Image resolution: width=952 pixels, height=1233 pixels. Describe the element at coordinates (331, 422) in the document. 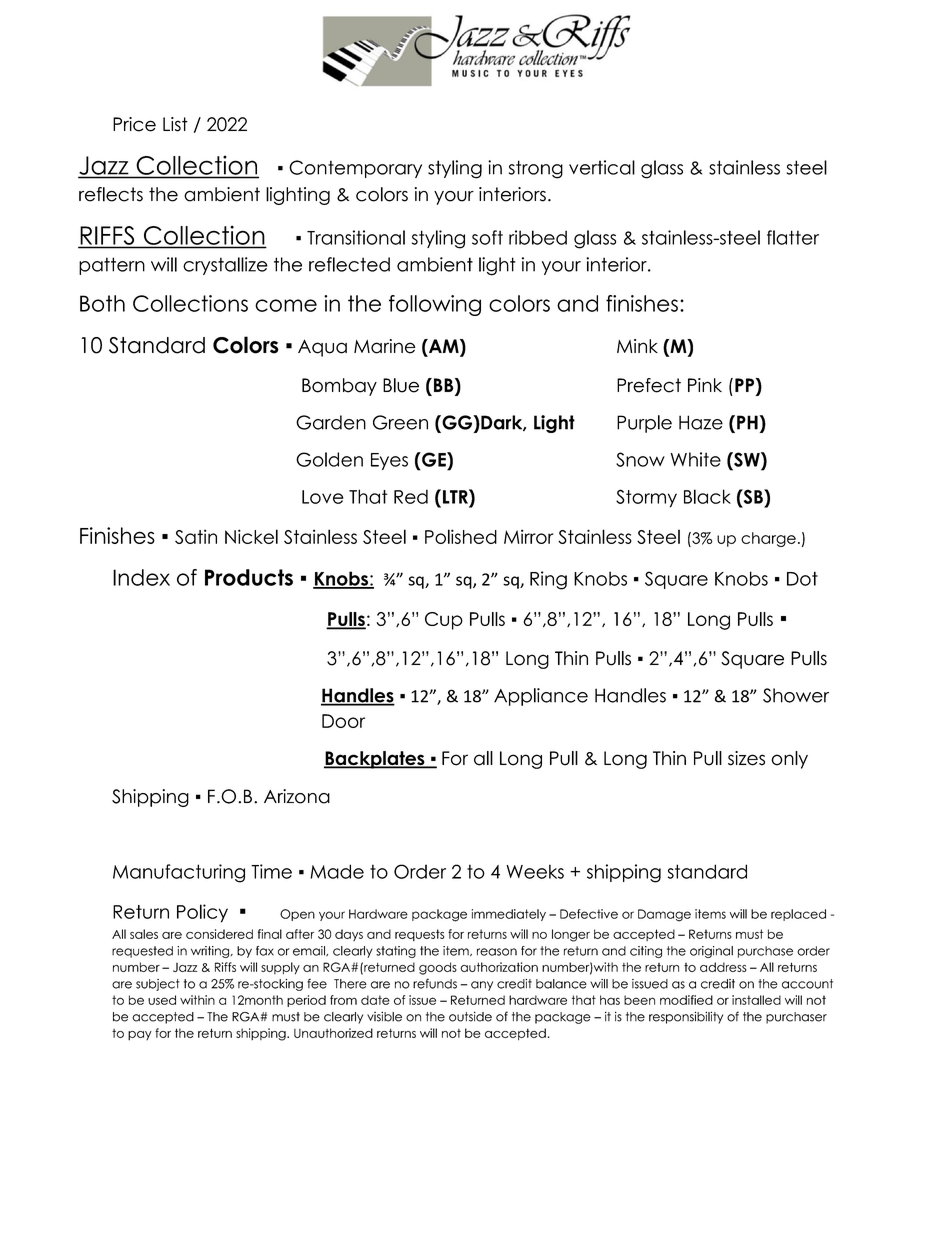

I see `Garden` at that location.
